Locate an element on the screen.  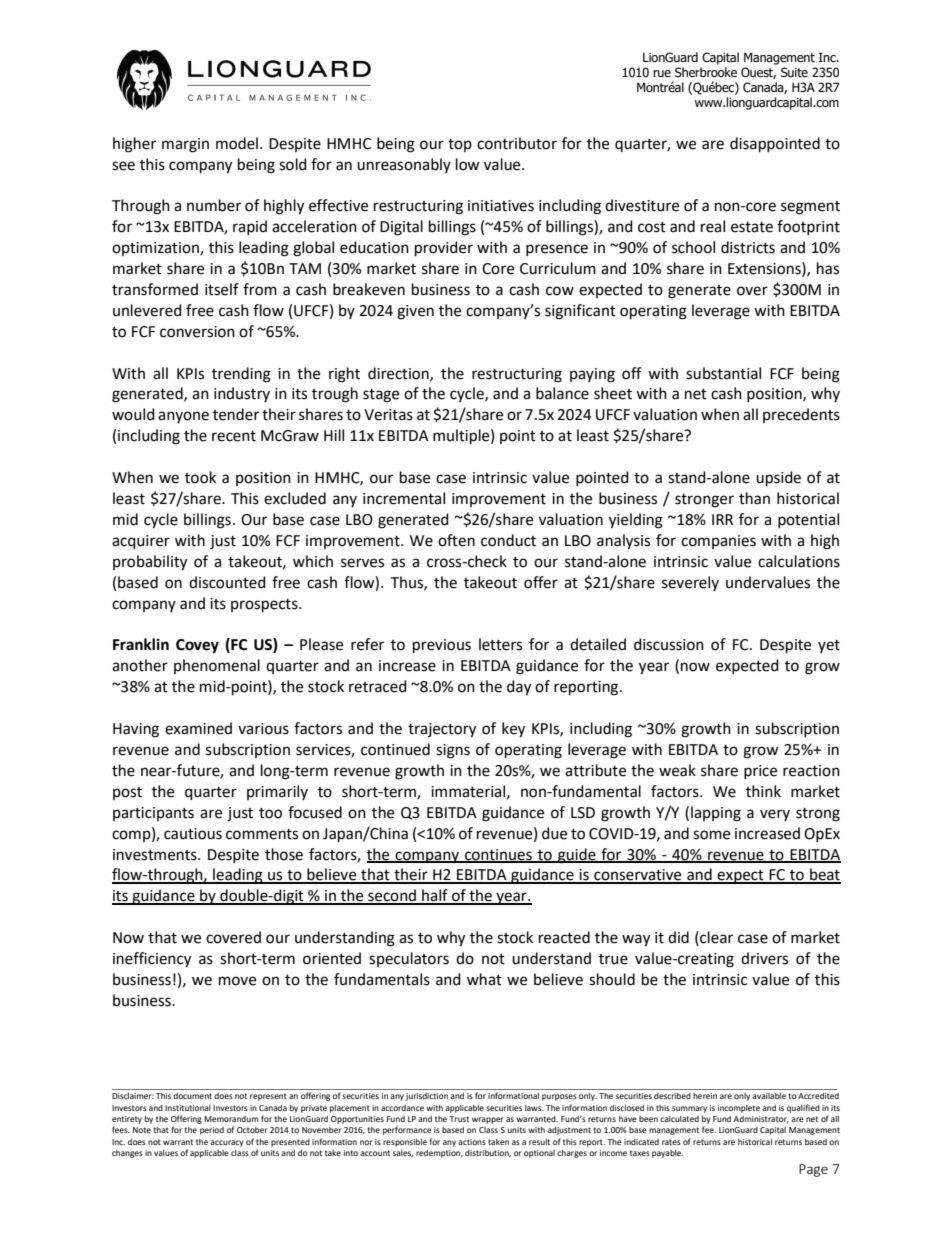
letters is located at coordinates (500, 644).
